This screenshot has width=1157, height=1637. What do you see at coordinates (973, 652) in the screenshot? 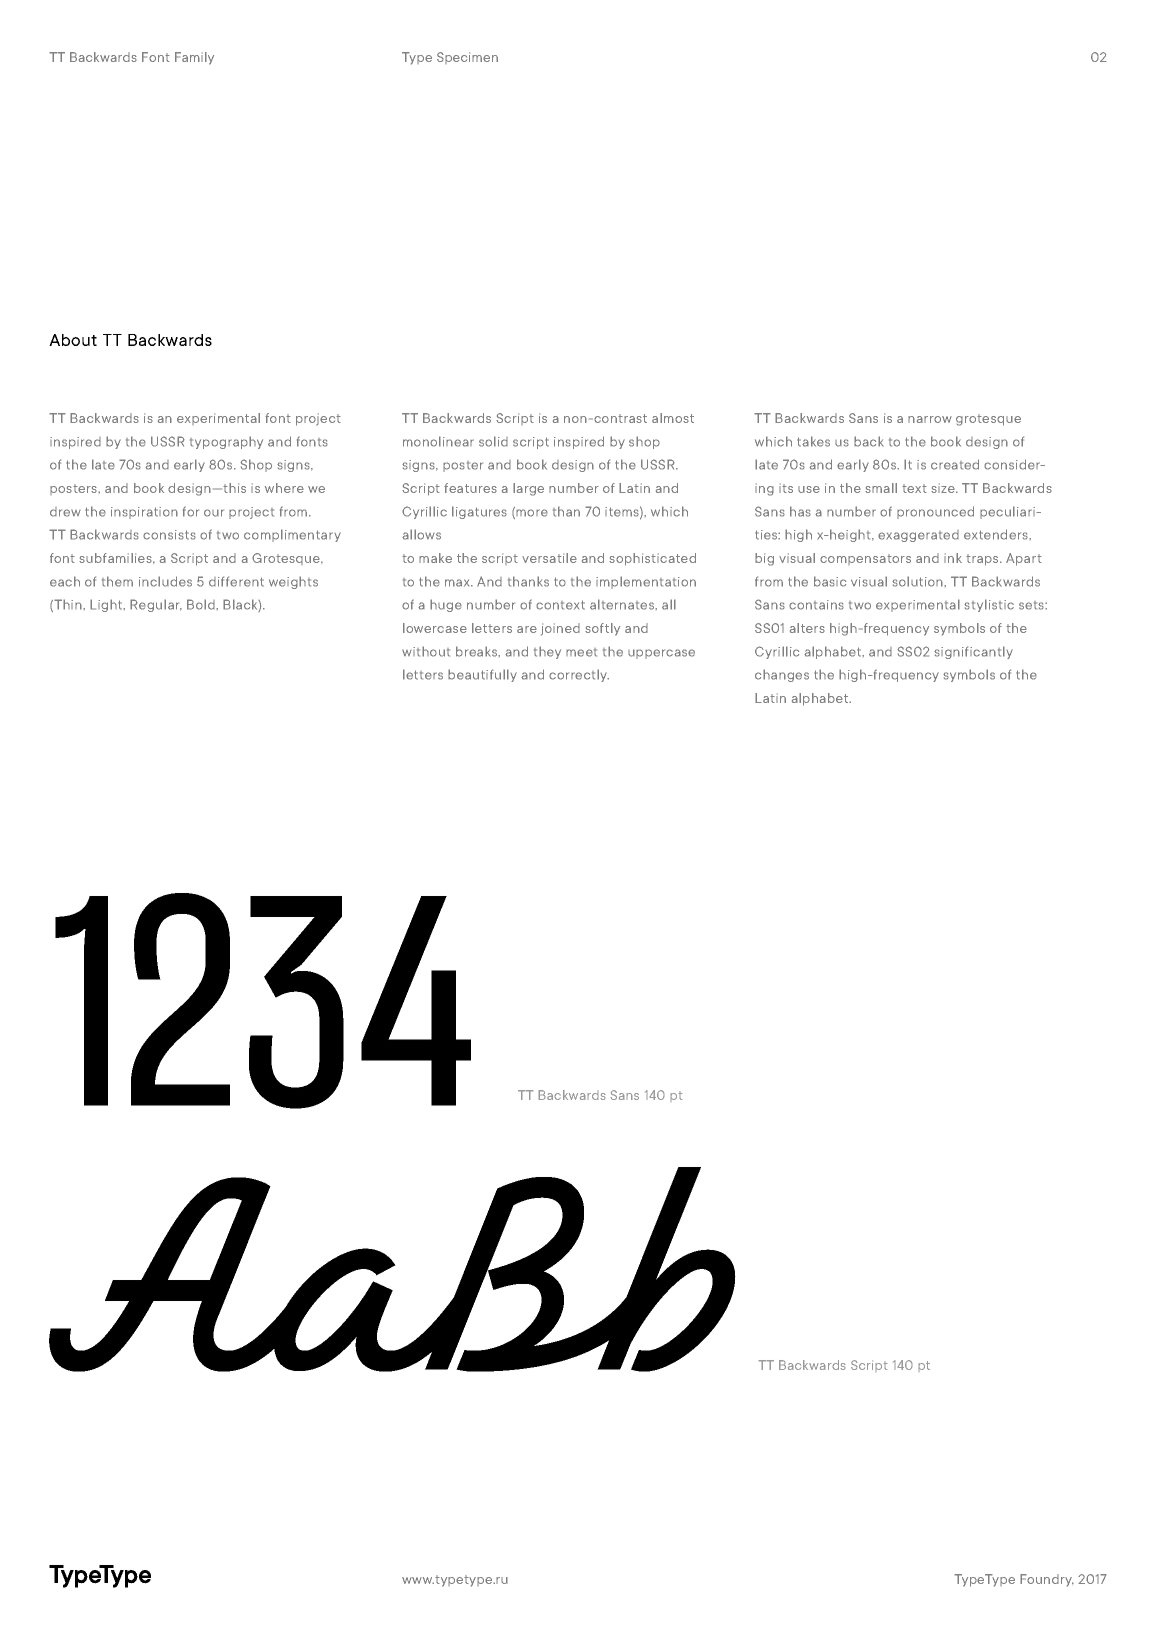
I see `significantly` at bounding box center [973, 652].
